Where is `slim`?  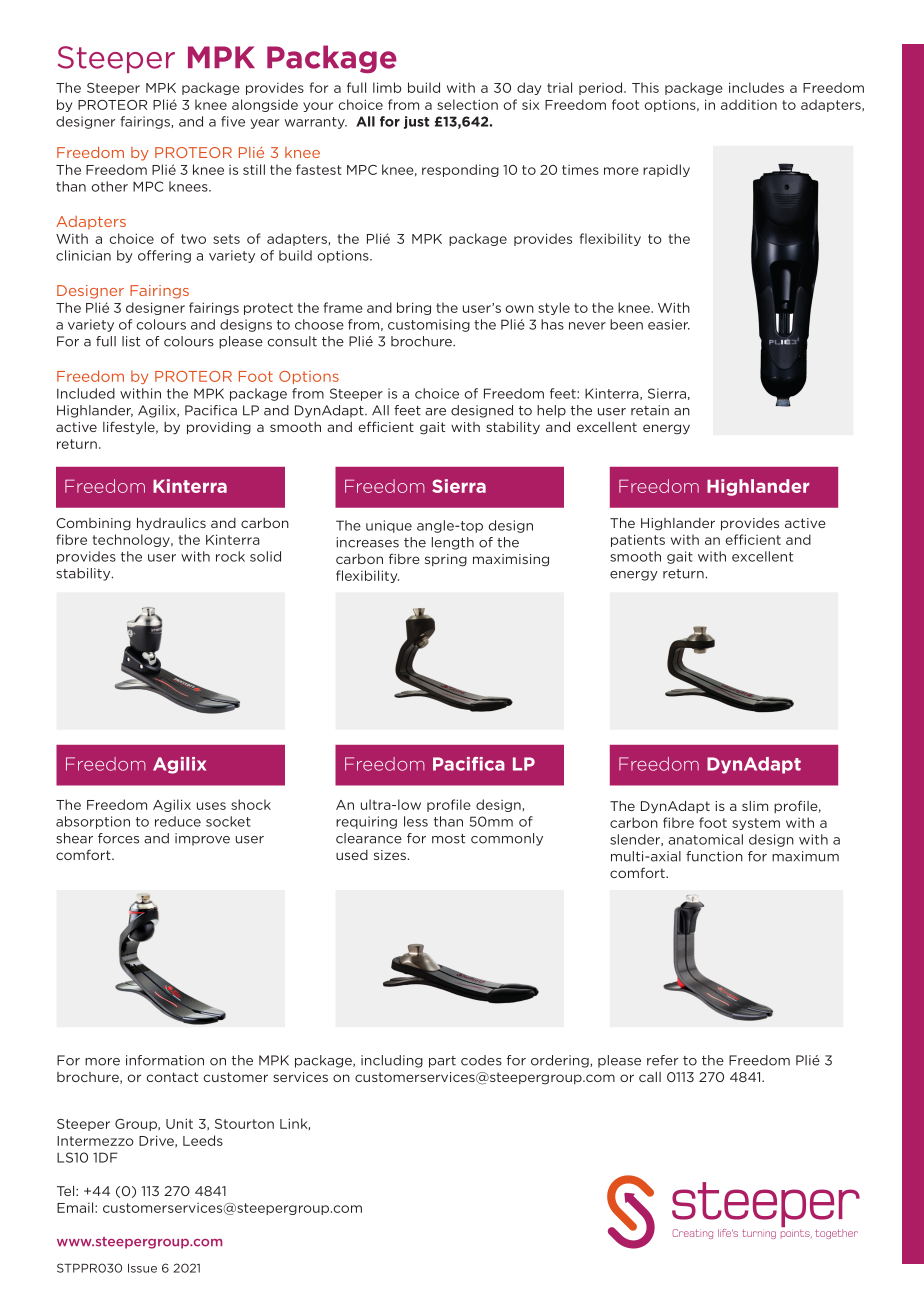
slim is located at coordinates (755, 806).
